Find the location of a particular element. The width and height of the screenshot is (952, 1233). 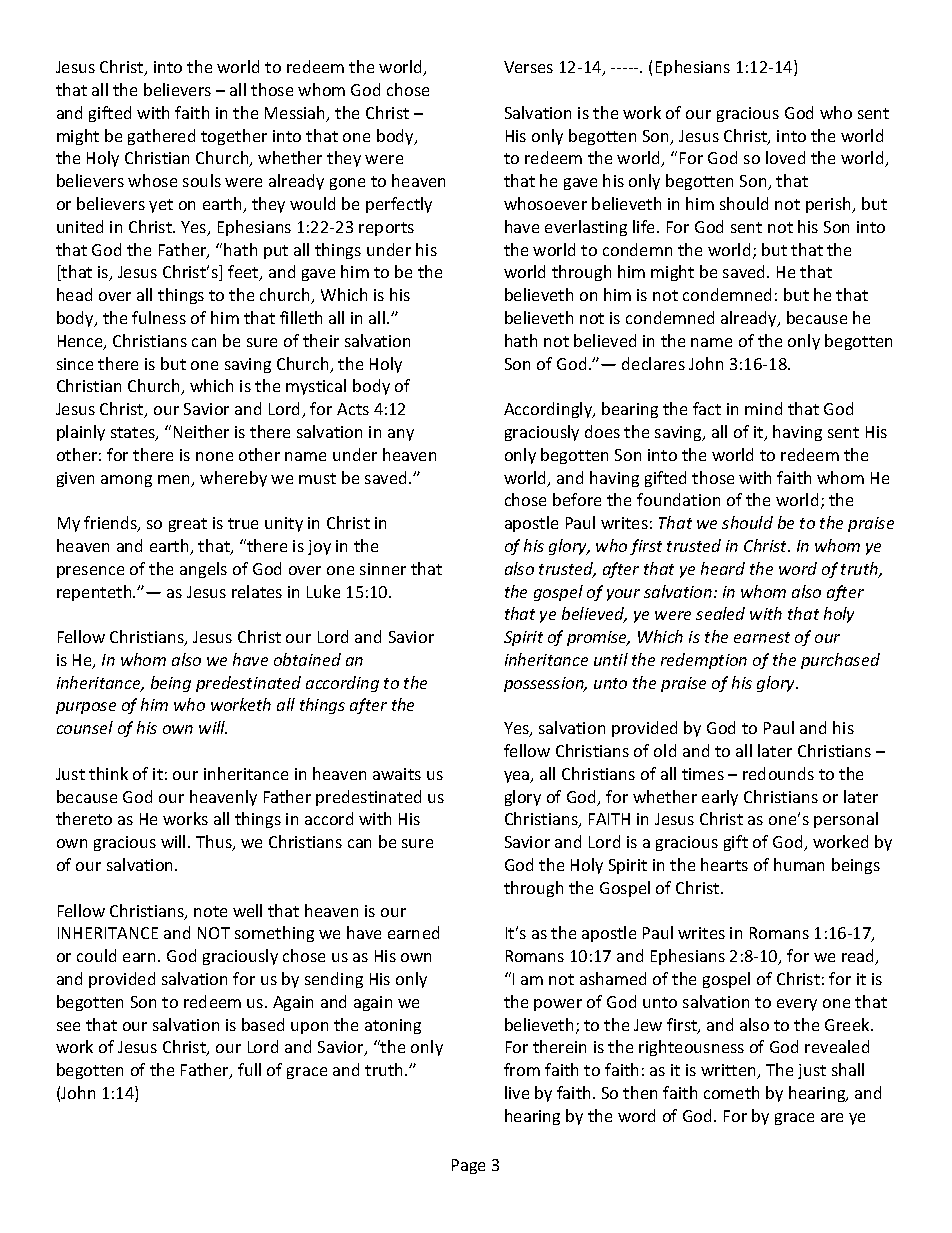

think is located at coordinates (108, 773).
